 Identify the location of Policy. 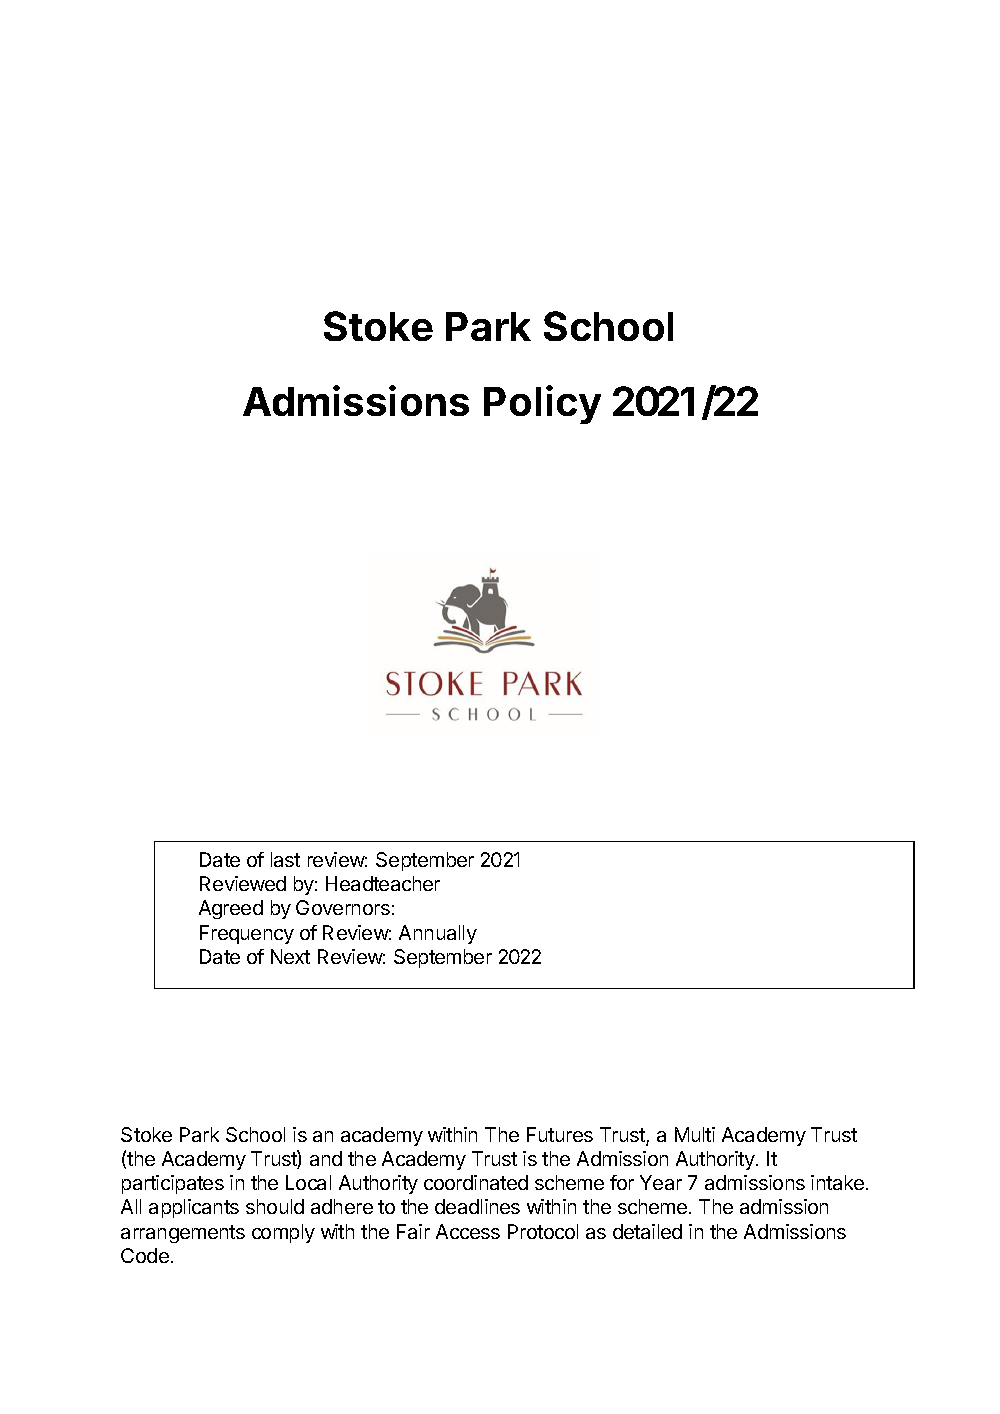
(542, 404).
